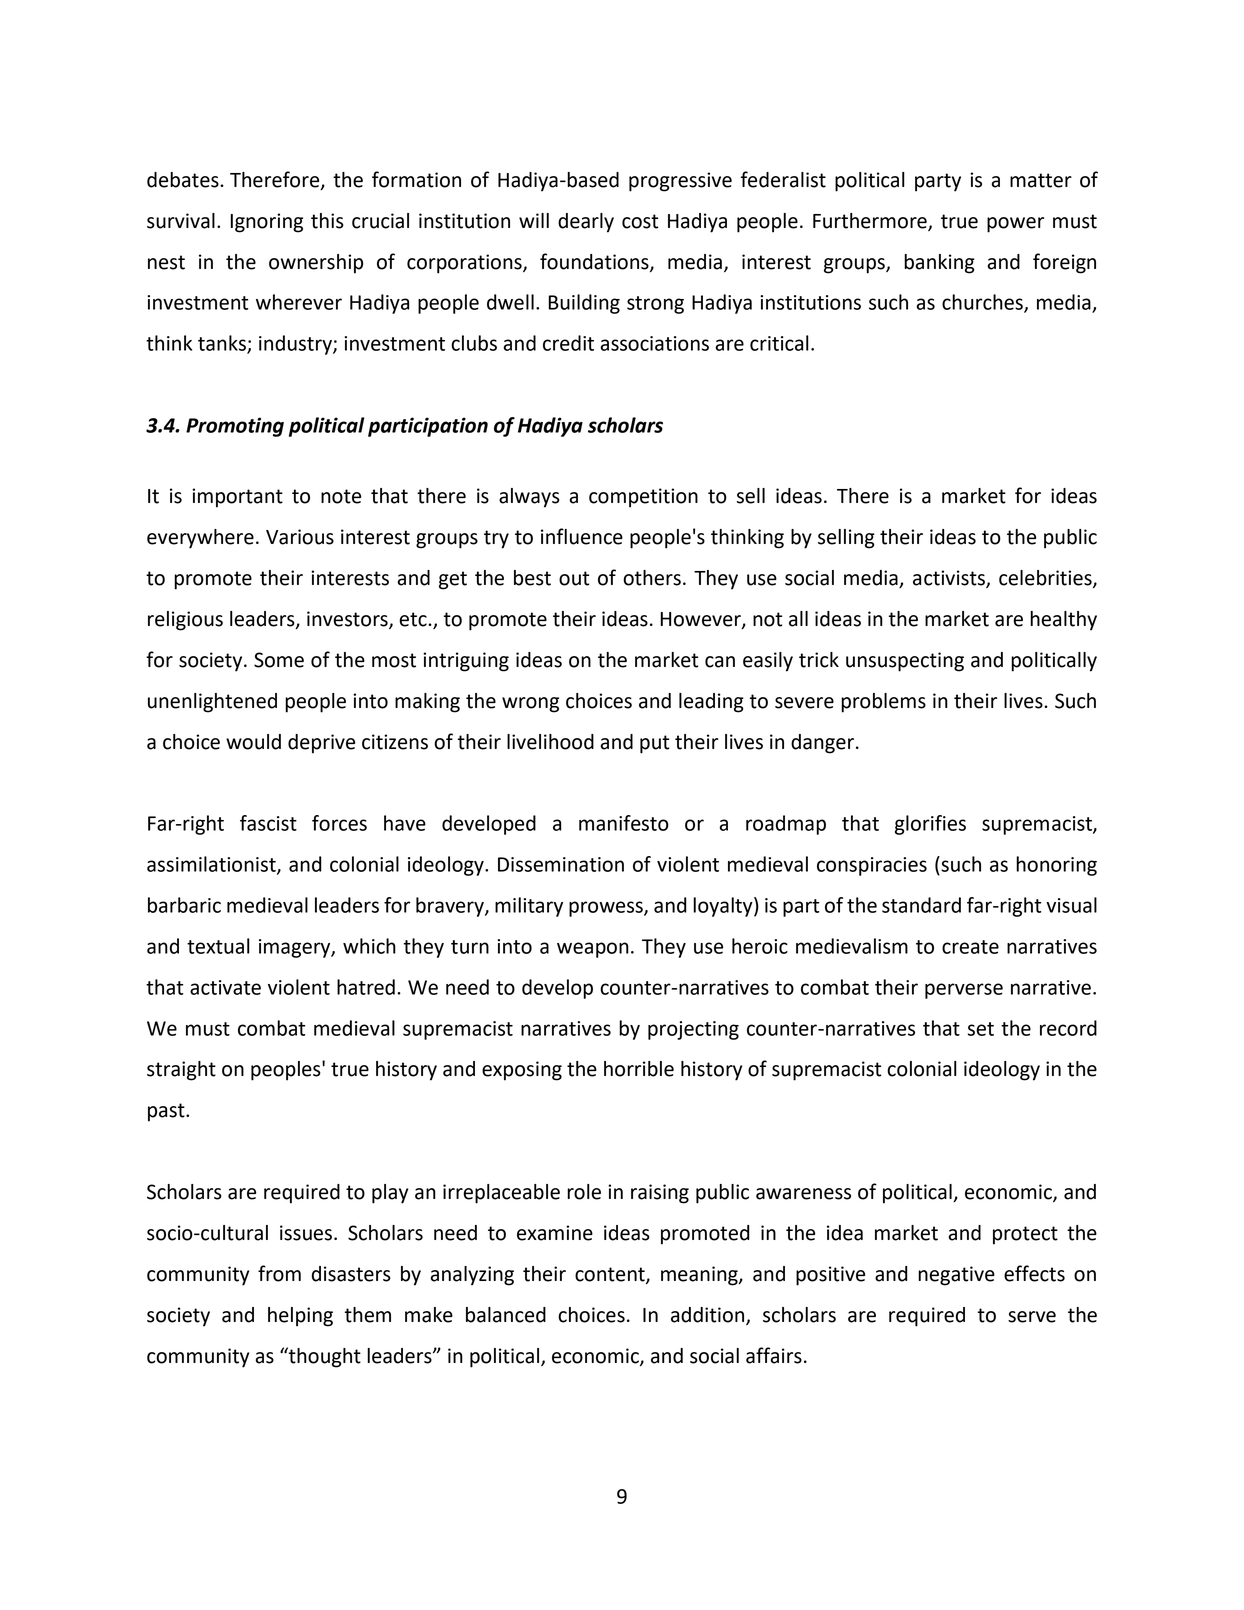  I want to click on power, so click(1015, 225).
